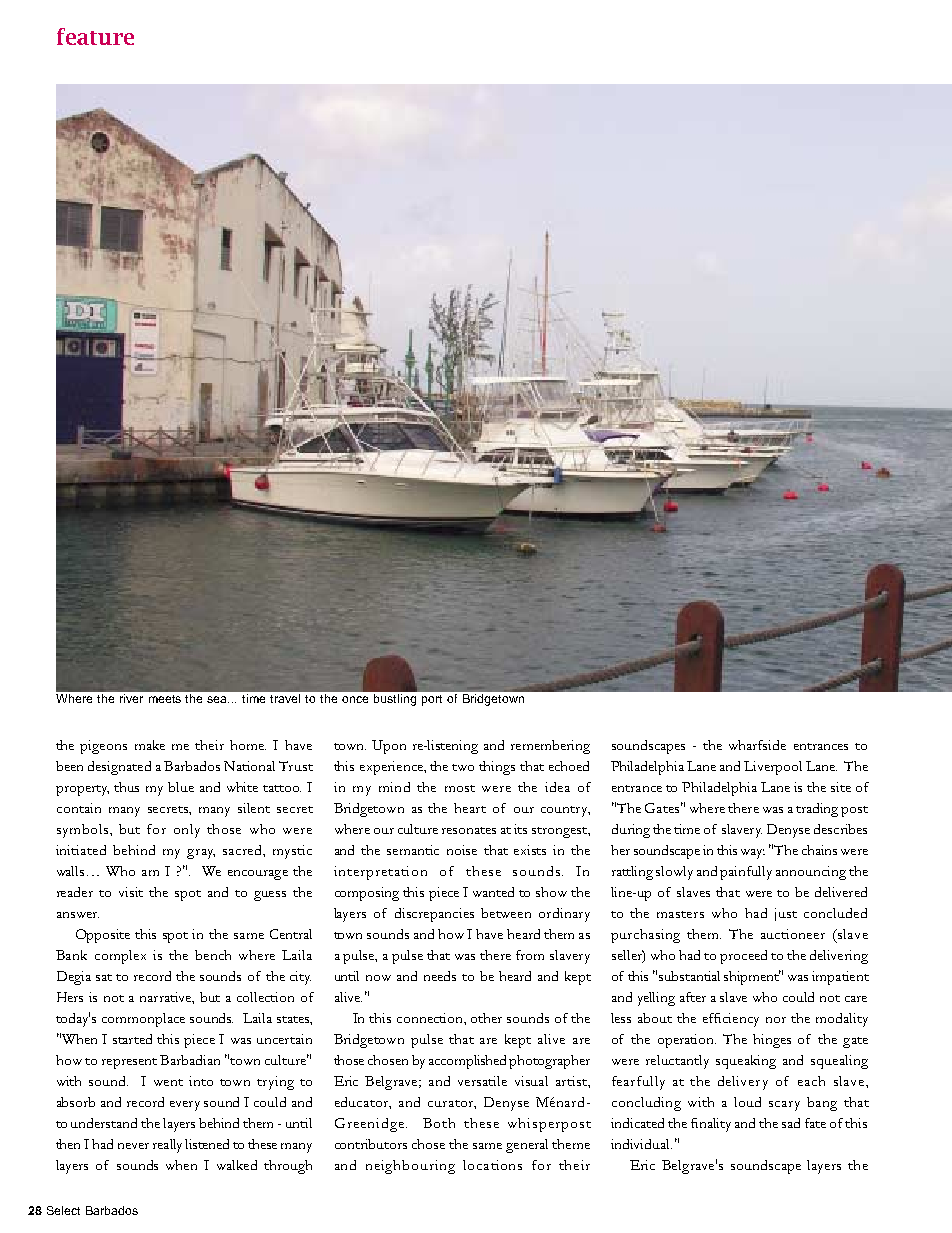 The height and width of the screenshot is (1233, 952). I want to click on once, so click(355, 699).
